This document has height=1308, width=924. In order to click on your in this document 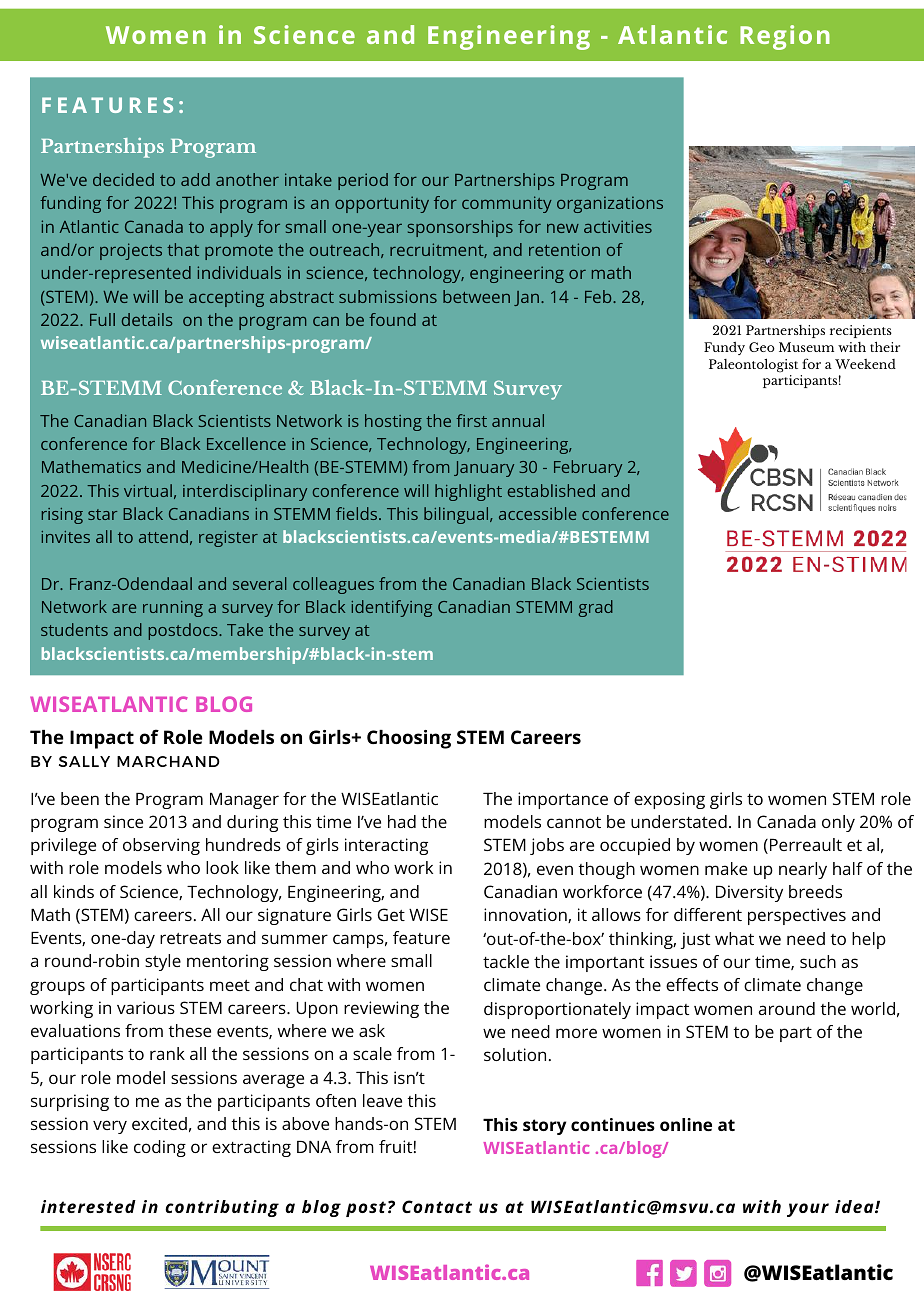, I will do `click(808, 1210)`.
